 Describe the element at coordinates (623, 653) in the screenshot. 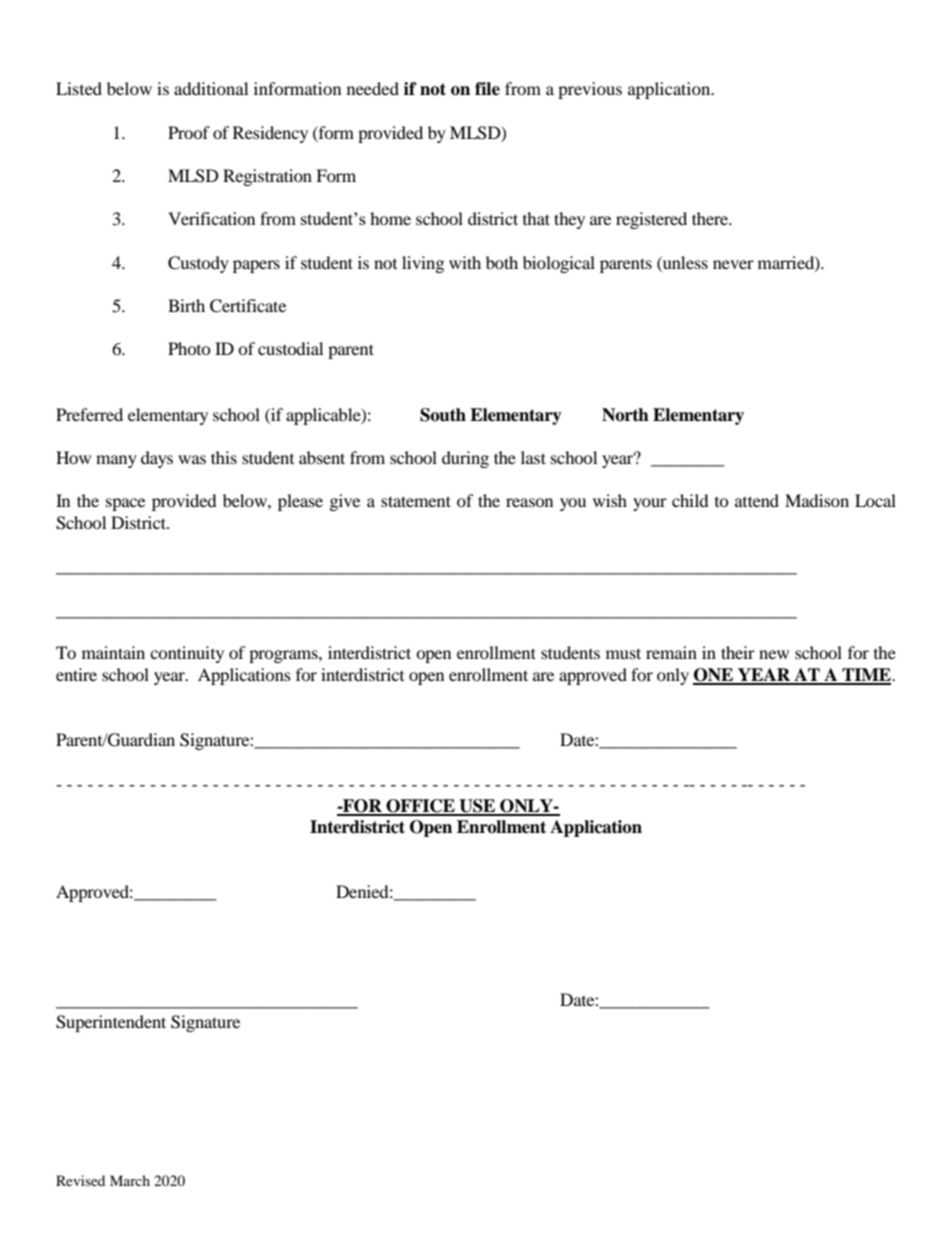

I see `must` at that location.
